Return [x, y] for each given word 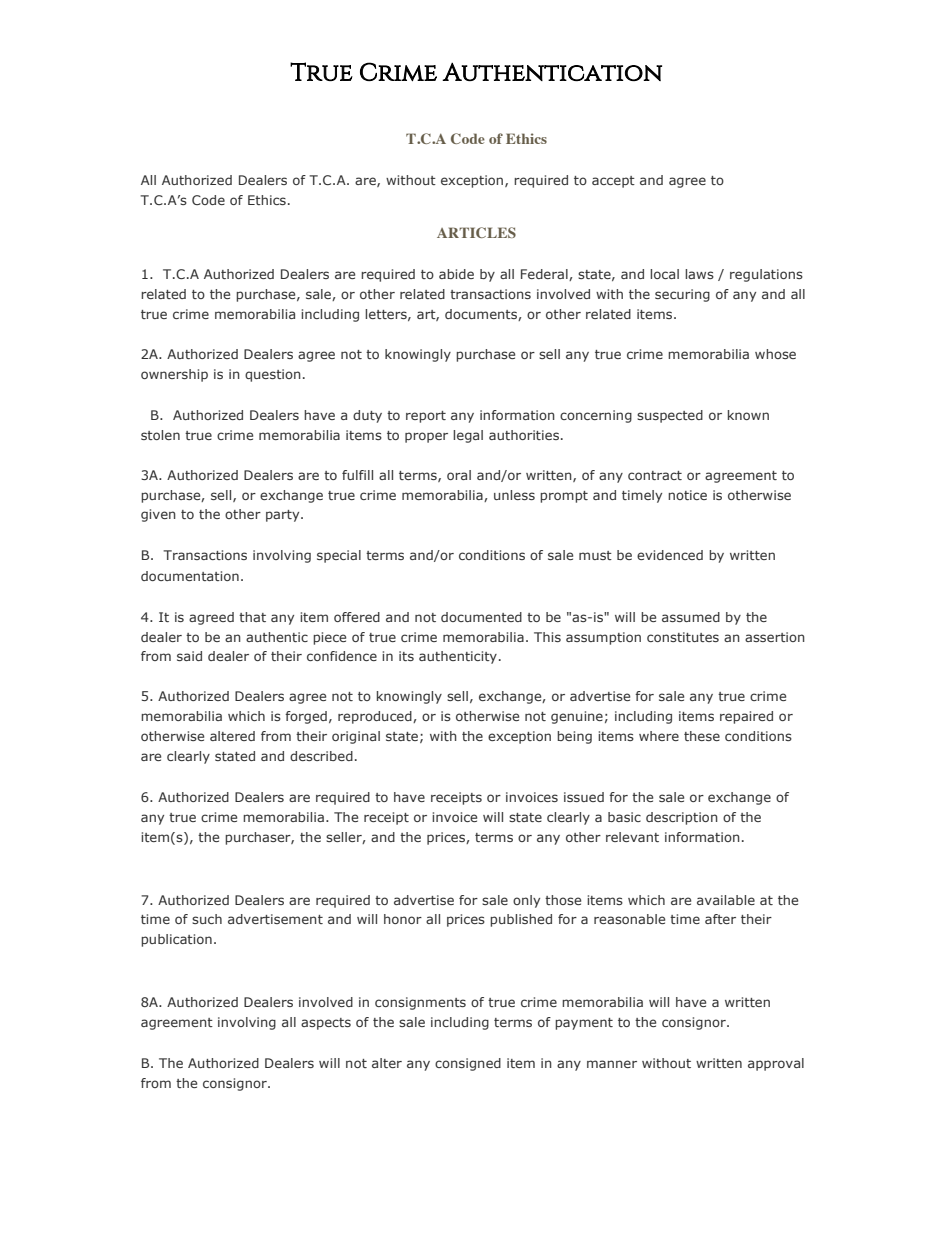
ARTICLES [476, 232]
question [273, 375]
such [207, 919]
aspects [326, 1024]
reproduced [376, 717]
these [702, 736]
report [426, 417]
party [284, 516]
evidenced [670, 555]
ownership [174, 375]
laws [699, 274]
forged [306, 717]
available [726, 900]
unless [514, 495]
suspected [670, 416]
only [526, 901]
